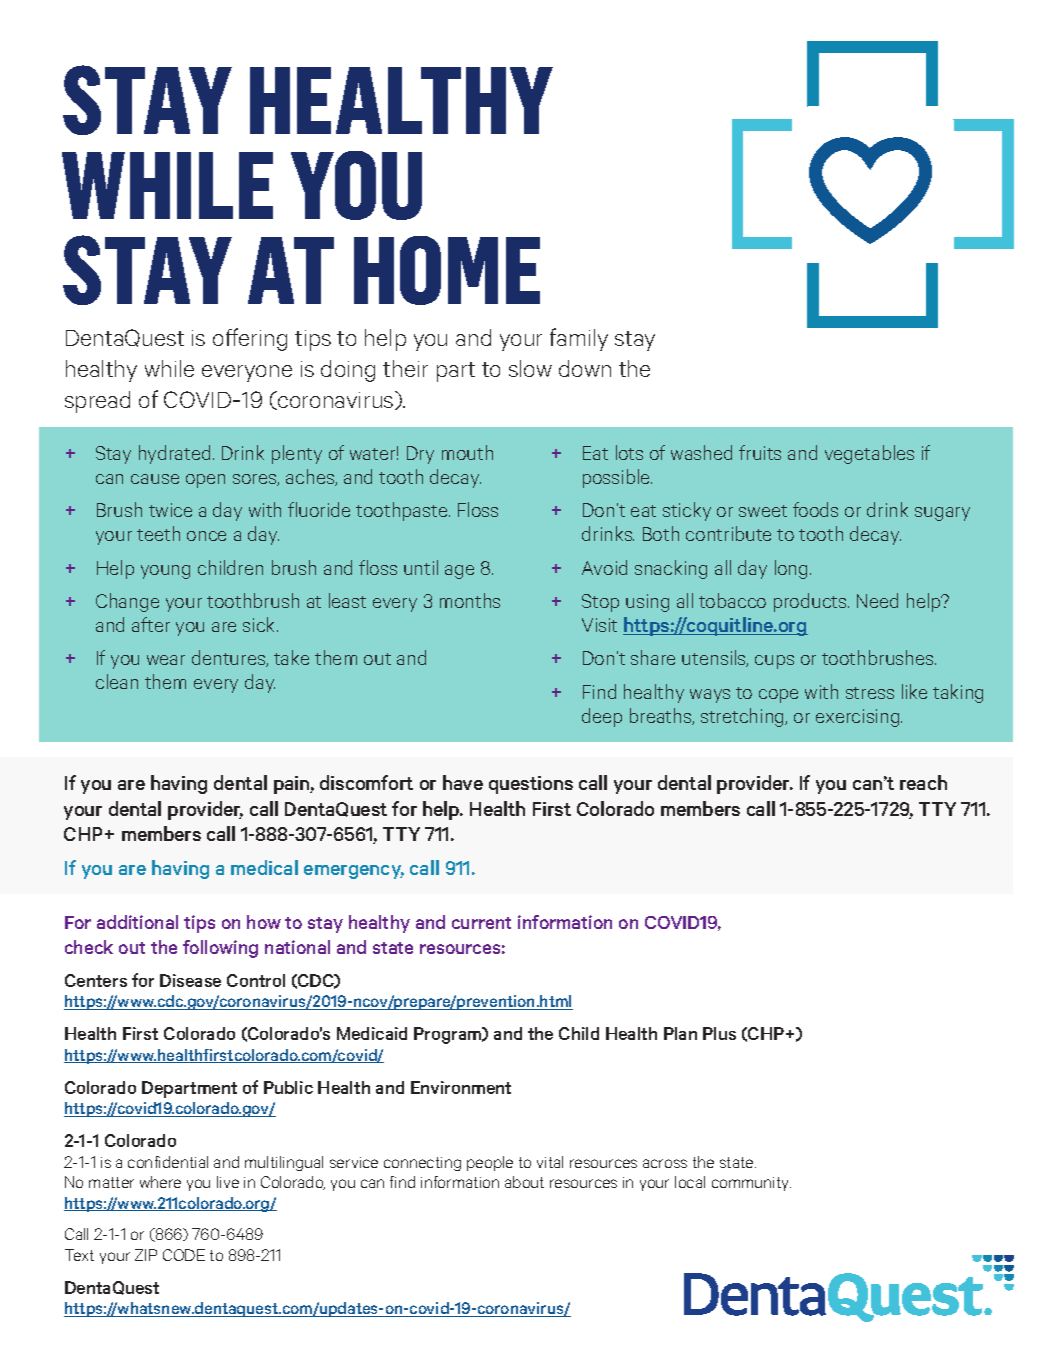 The width and height of the screenshot is (1052, 1361). I want to click on HOME, so click(447, 270).
